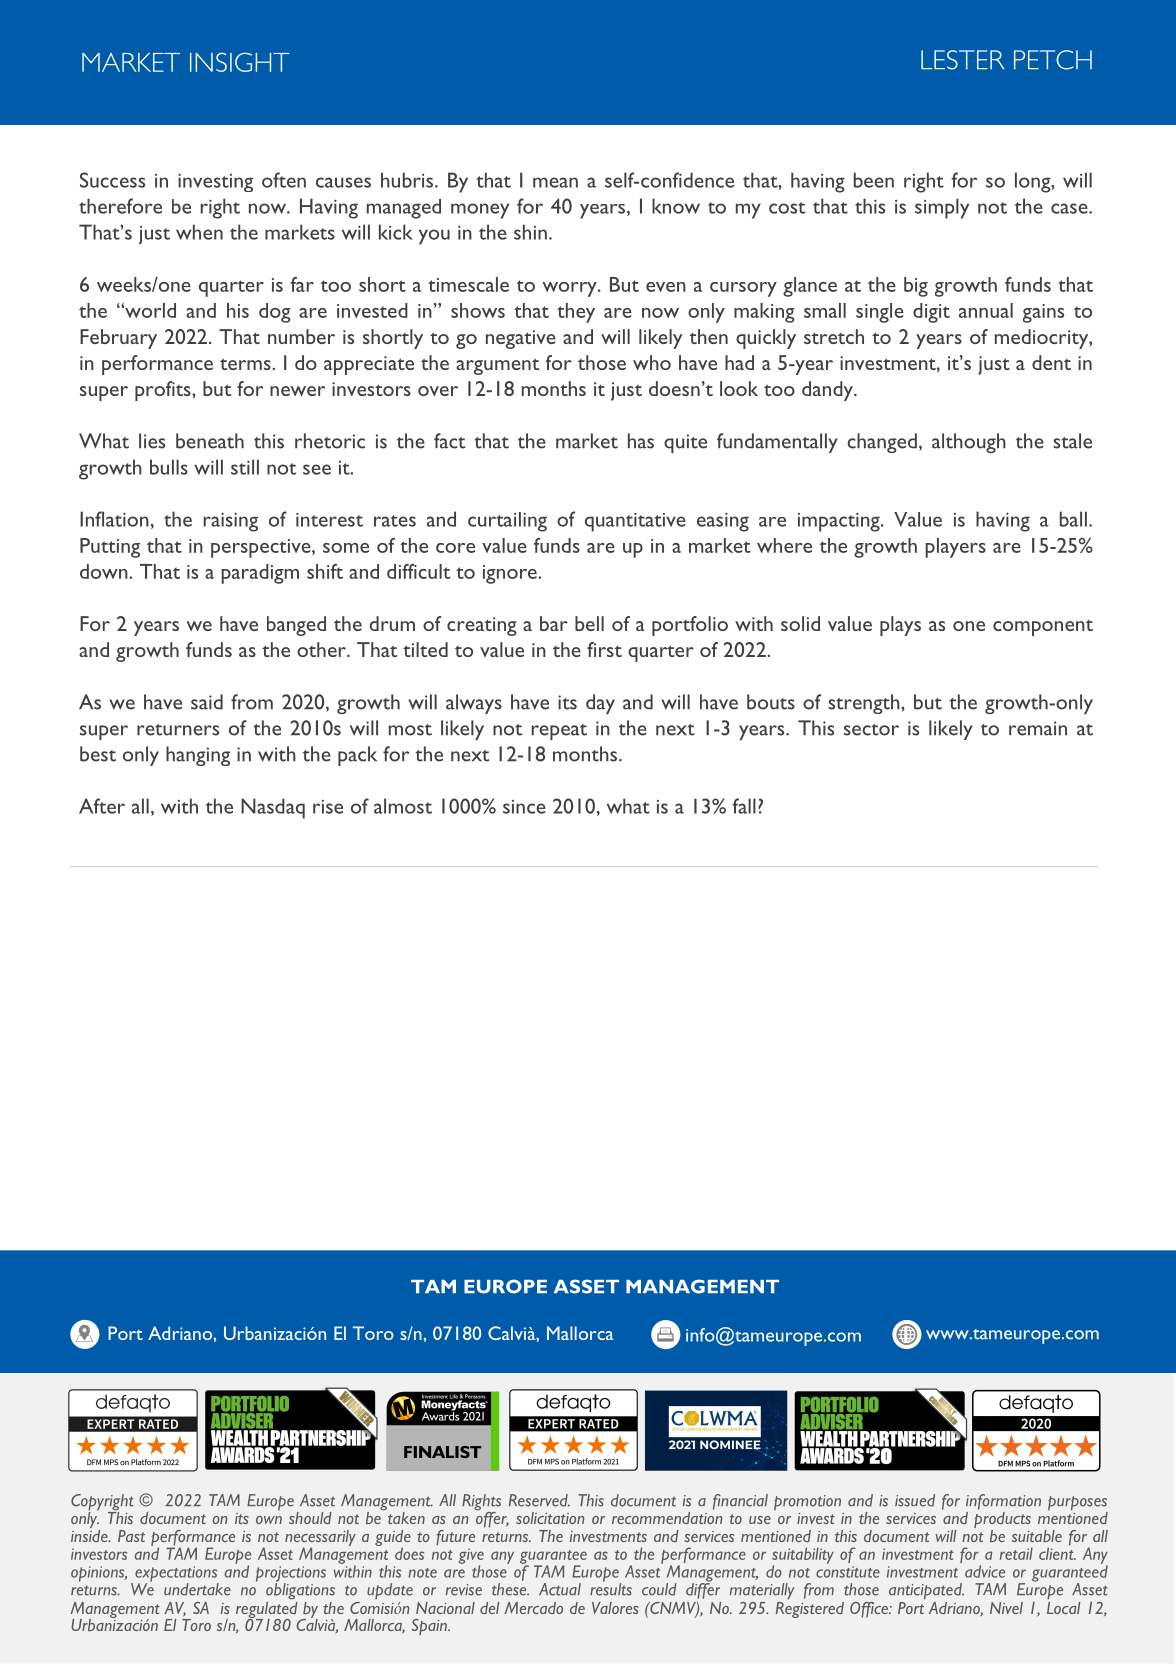 The image size is (1176, 1664). What do you see at coordinates (744, 806) in the screenshot?
I see `fall` at bounding box center [744, 806].
